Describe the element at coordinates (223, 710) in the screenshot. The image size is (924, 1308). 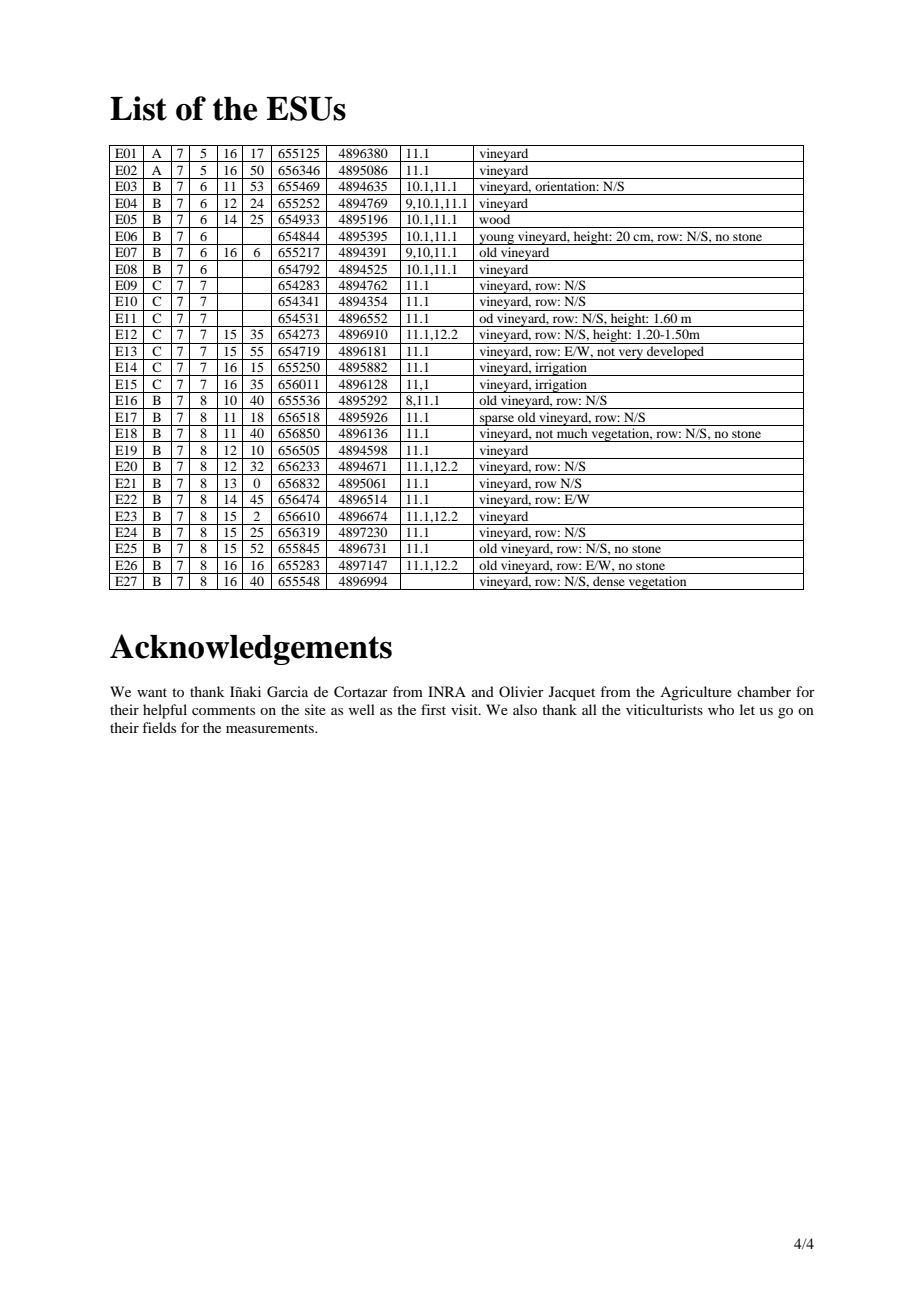
I see `comments` at that location.
